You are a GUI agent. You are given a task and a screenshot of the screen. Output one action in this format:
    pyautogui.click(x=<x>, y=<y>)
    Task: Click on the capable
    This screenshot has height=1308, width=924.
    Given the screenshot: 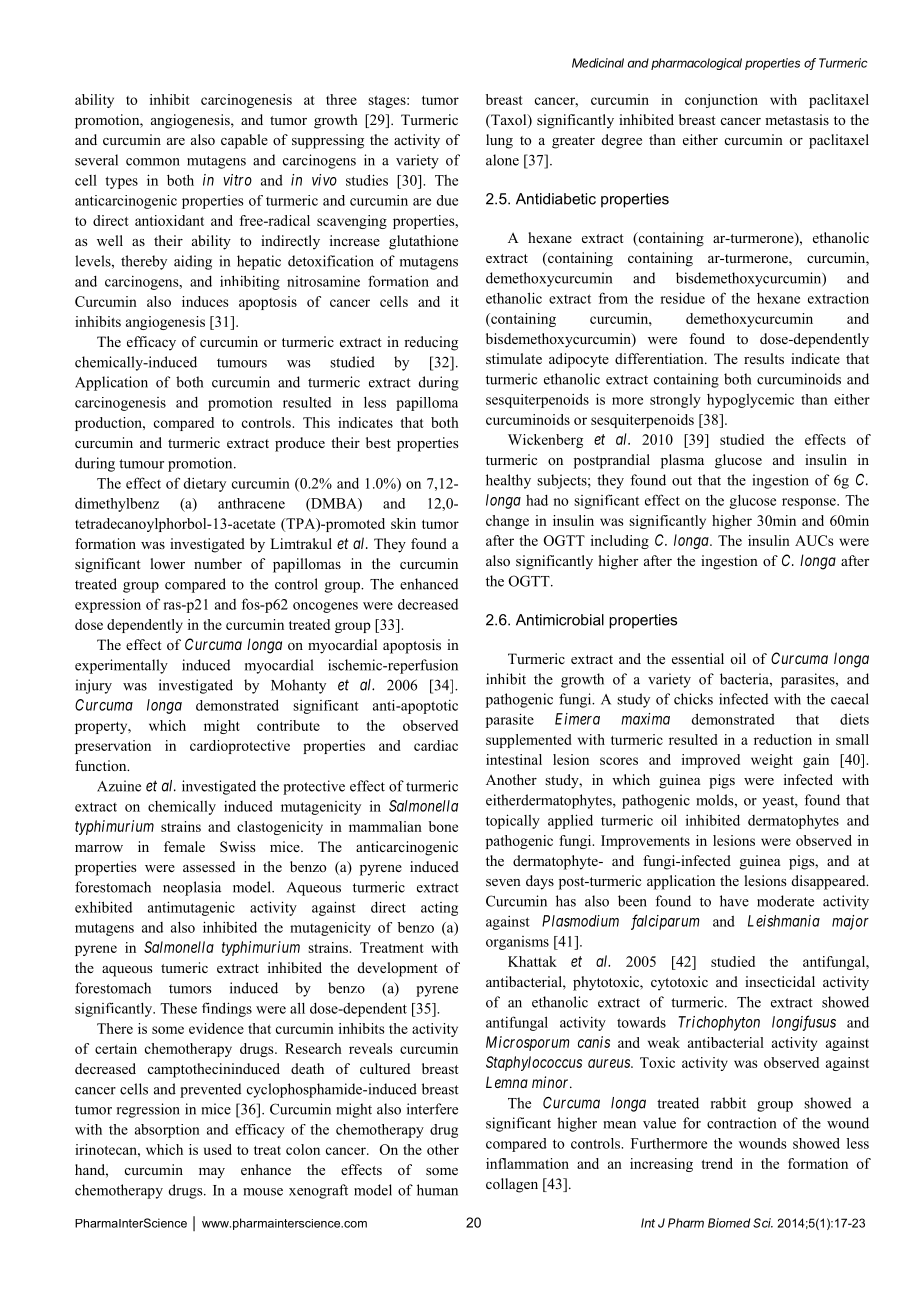 What is the action you would take?
    pyautogui.click(x=244, y=141)
